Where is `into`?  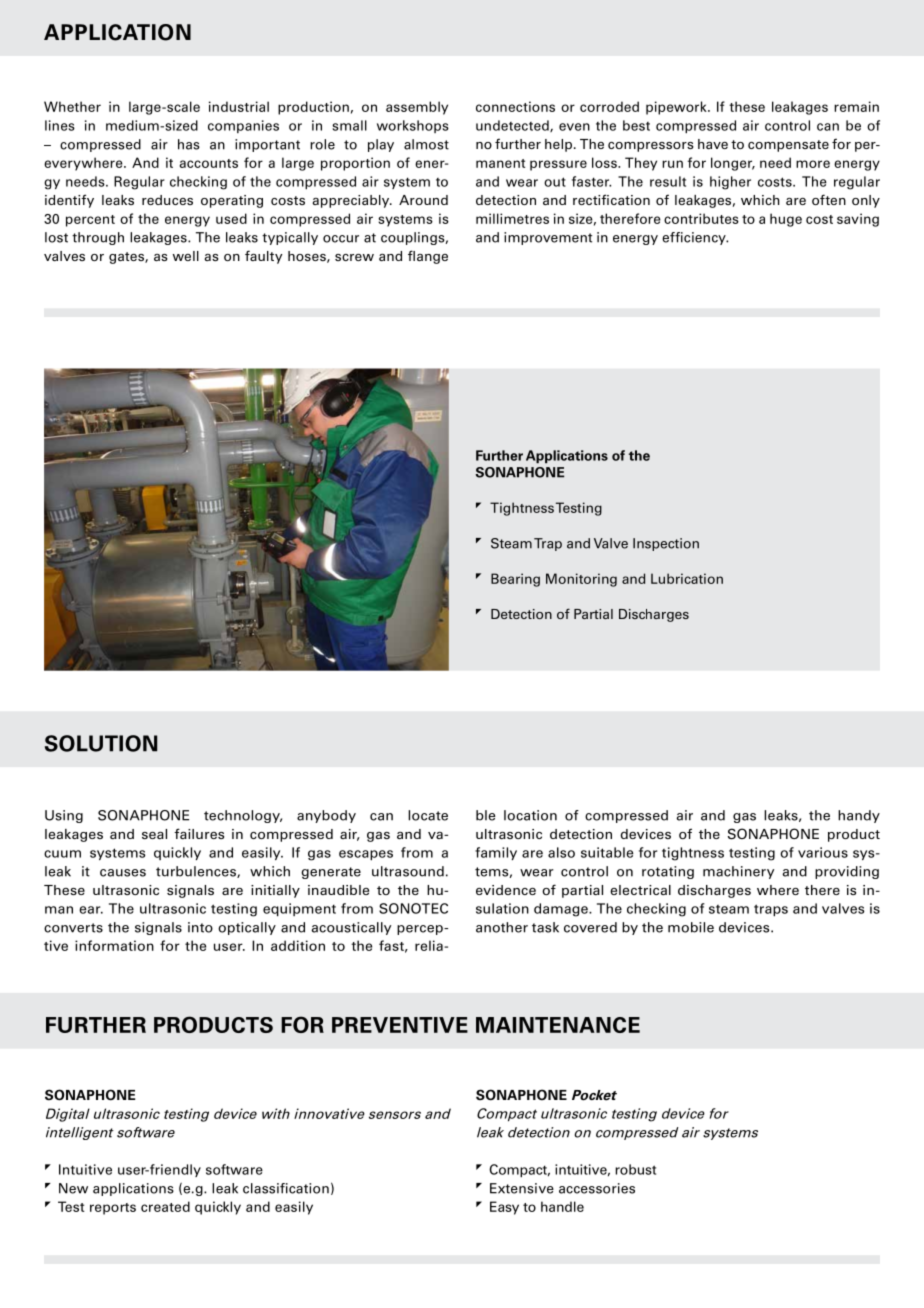 into is located at coordinates (200, 927).
